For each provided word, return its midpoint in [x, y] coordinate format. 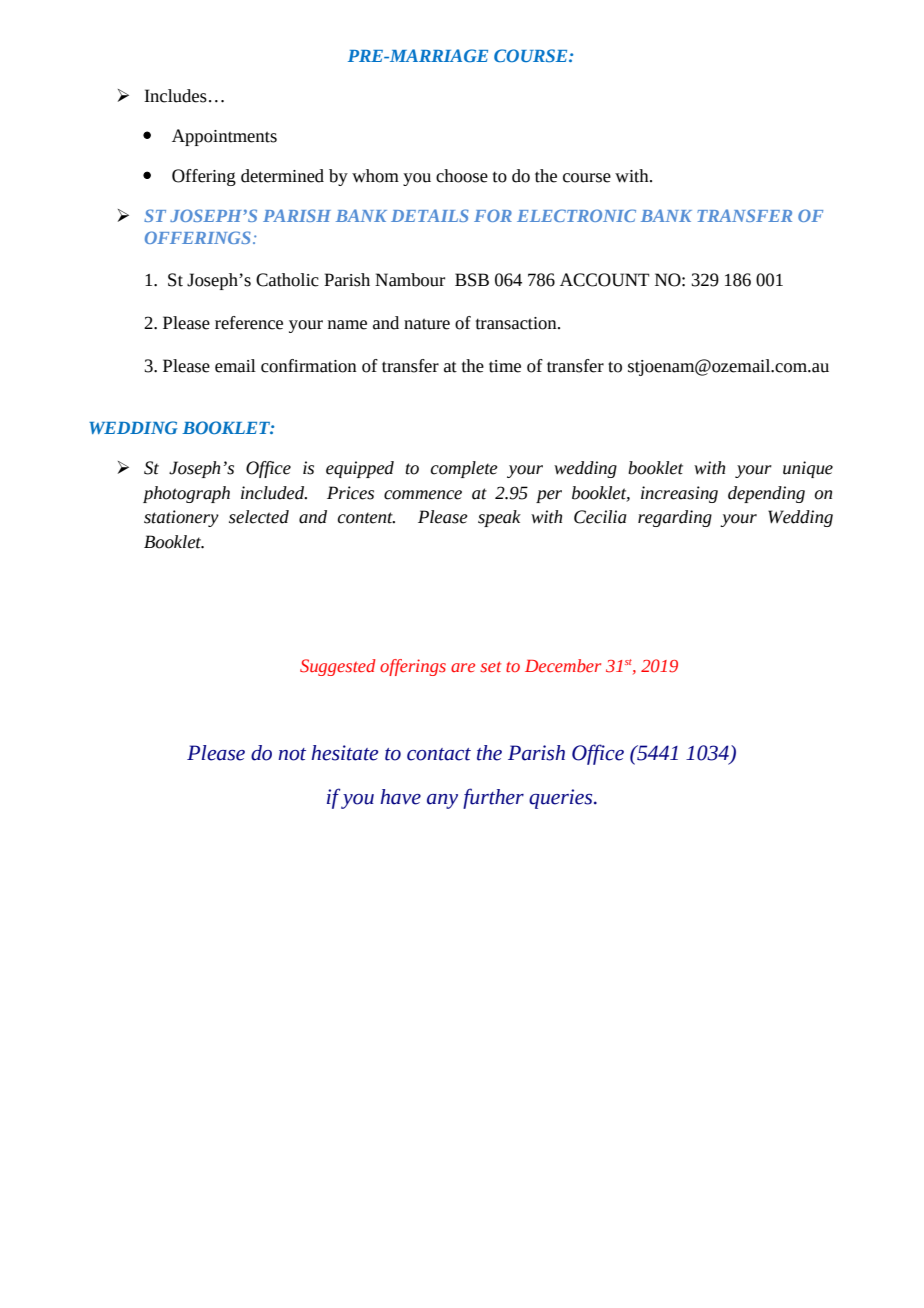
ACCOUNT [604, 280]
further [493, 798]
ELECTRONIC [576, 215]
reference [249, 323]
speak [499, 518]
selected [259, 517]
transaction [517, 323]
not [292, 754]
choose [462, 176]
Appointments [224, 137]
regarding [675, 518]
